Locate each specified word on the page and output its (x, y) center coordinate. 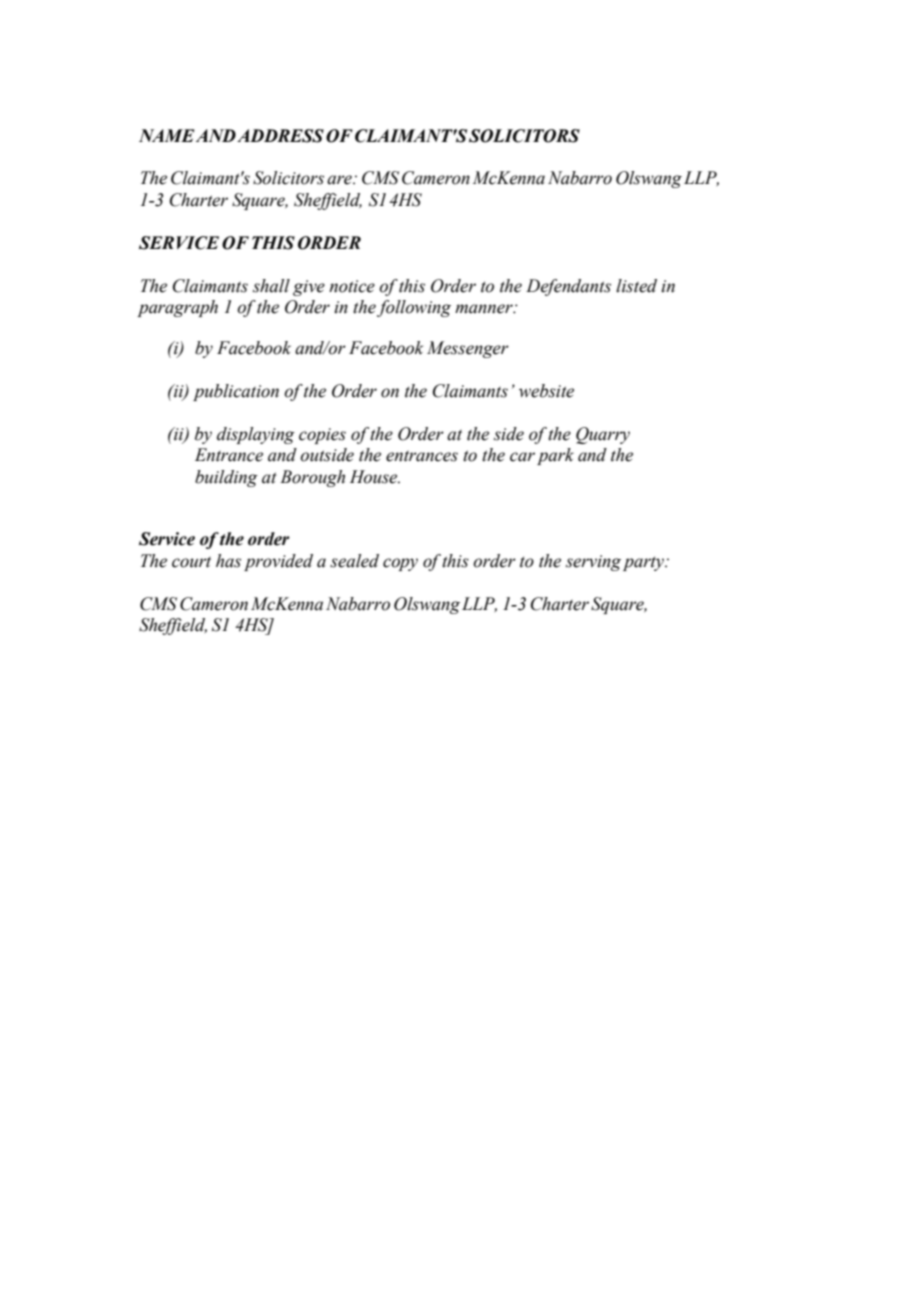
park (555, 456)
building (226, 478)
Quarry (603, 435)
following (414, 308)
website (546, 391)
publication (236, 392)
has (228, 561)
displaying (256, 435)
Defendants (568, 287)
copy (400, 564)
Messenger (468, 349)
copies (322, 436)
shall (271, 286)
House (375, 477)
